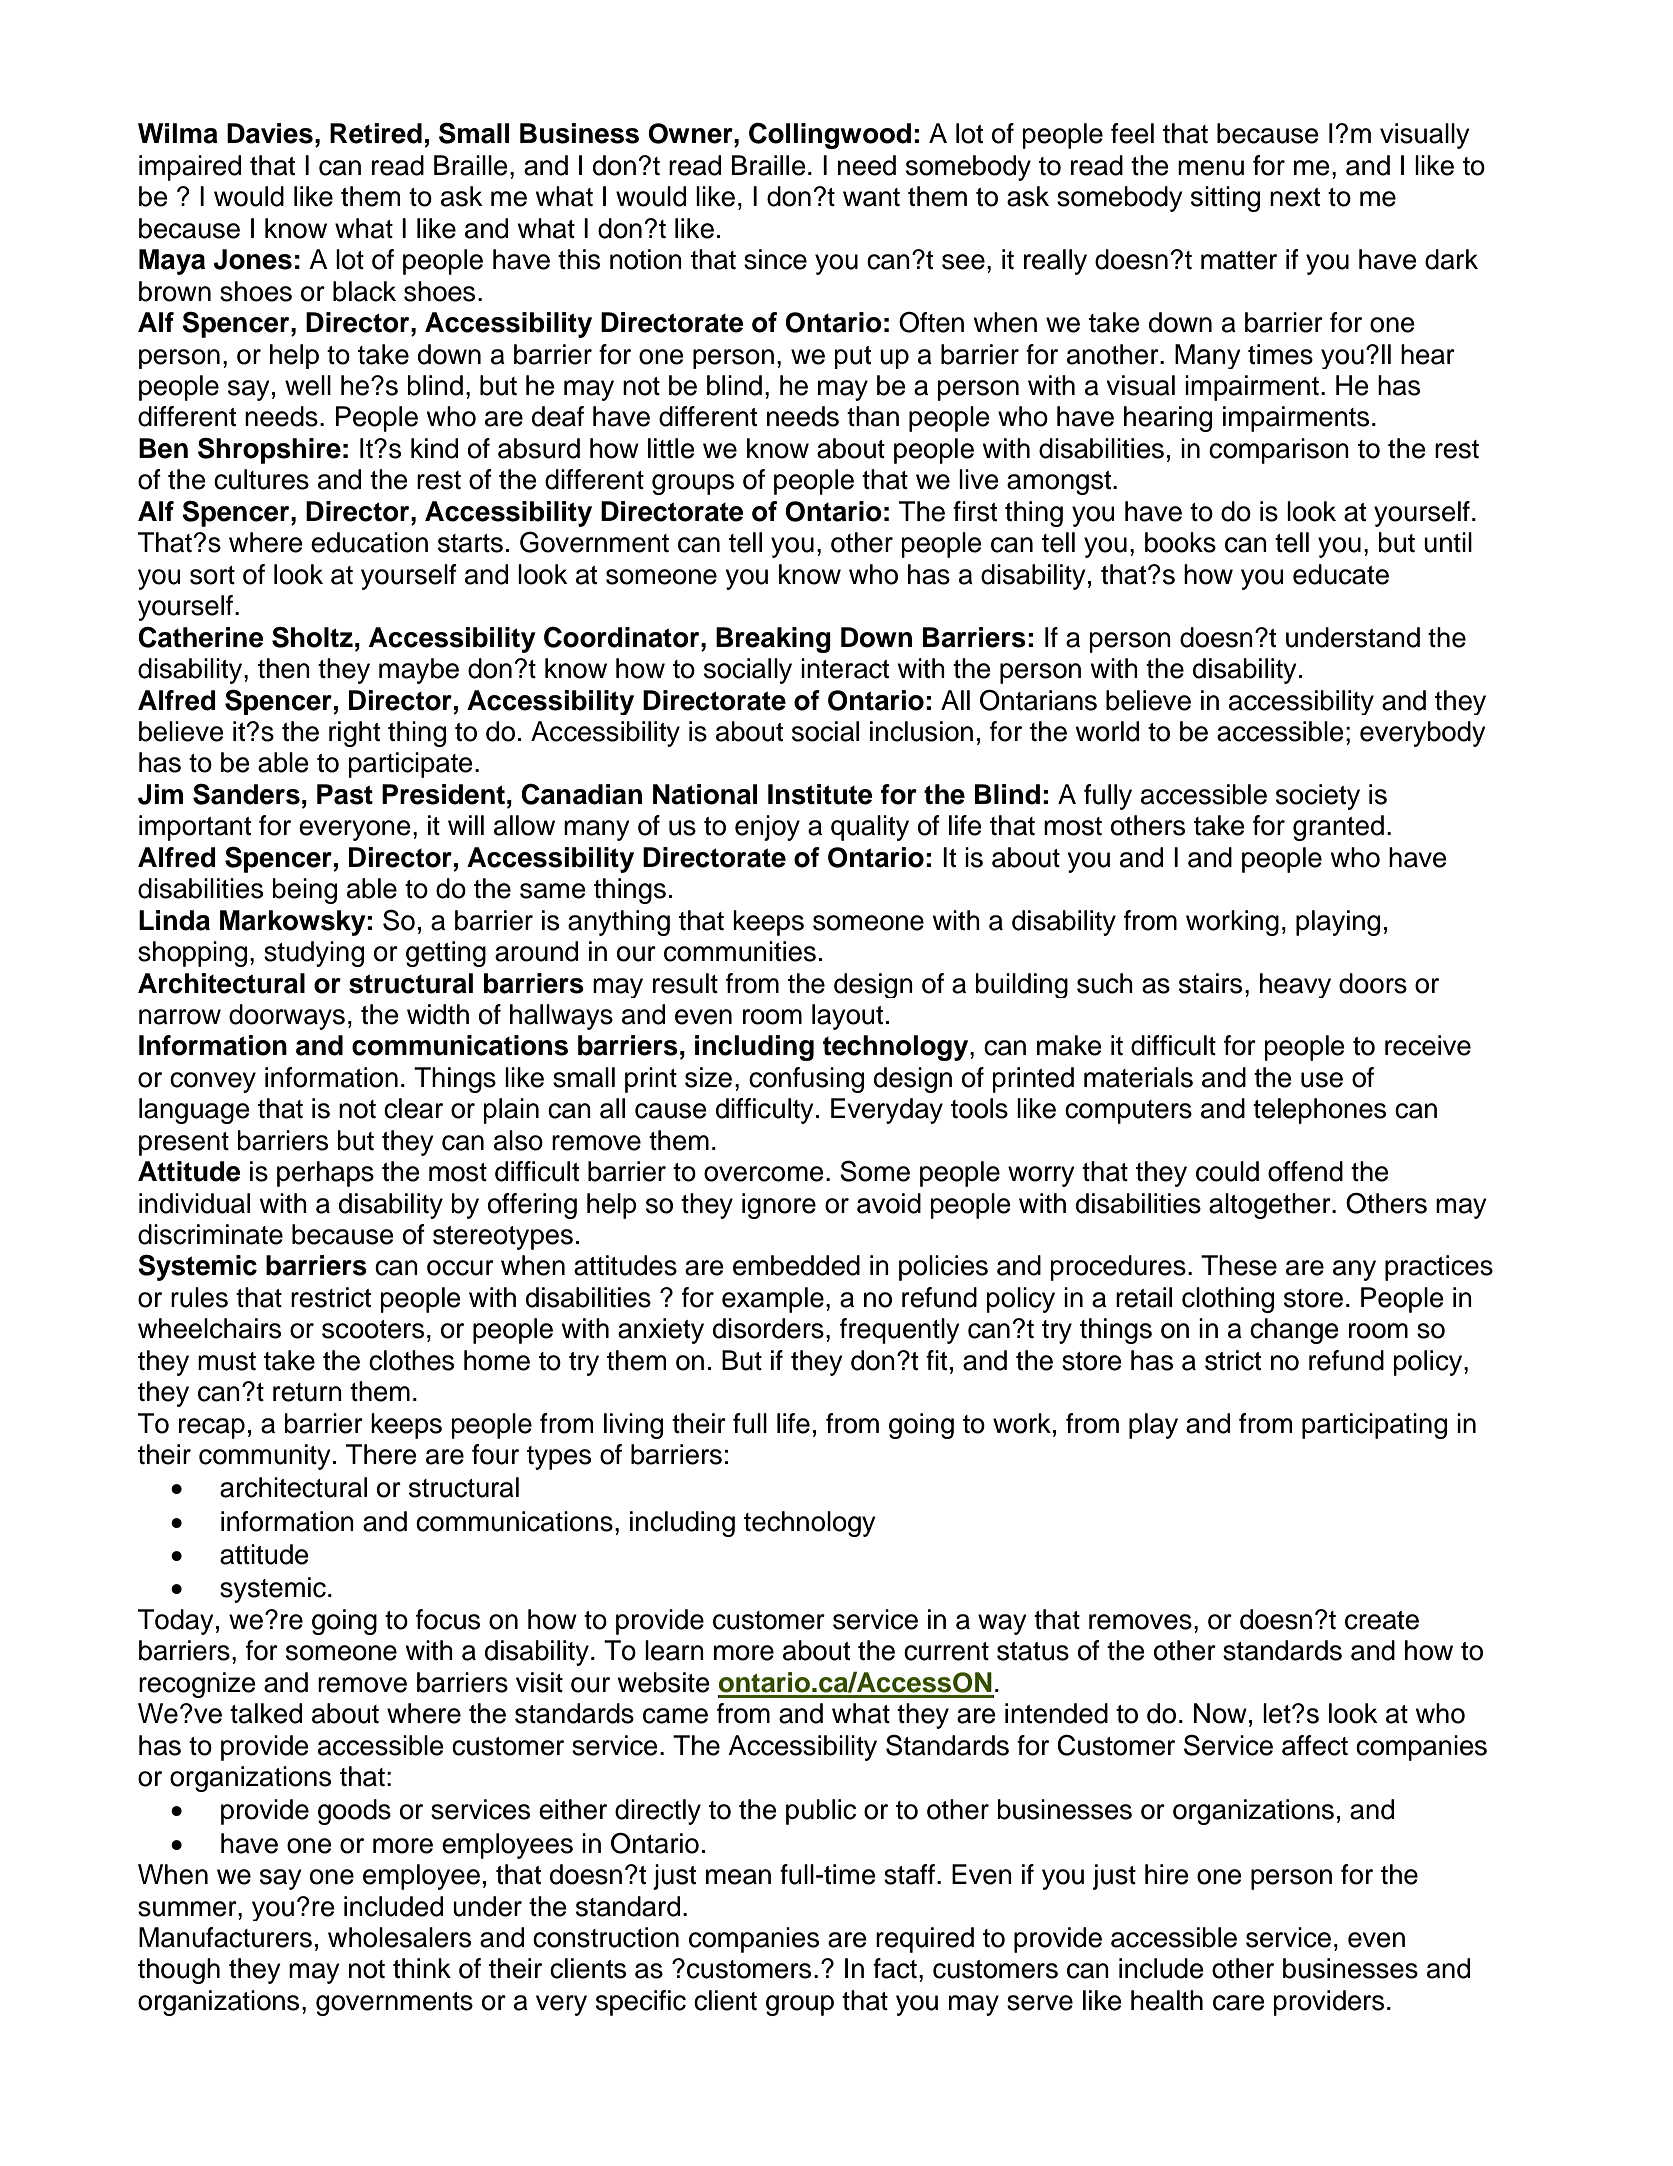 The height and width of the screenshot is (2166, 1673). Describe the element at coordinates (871, 197) in the screenshot. I see `want` at that location.
